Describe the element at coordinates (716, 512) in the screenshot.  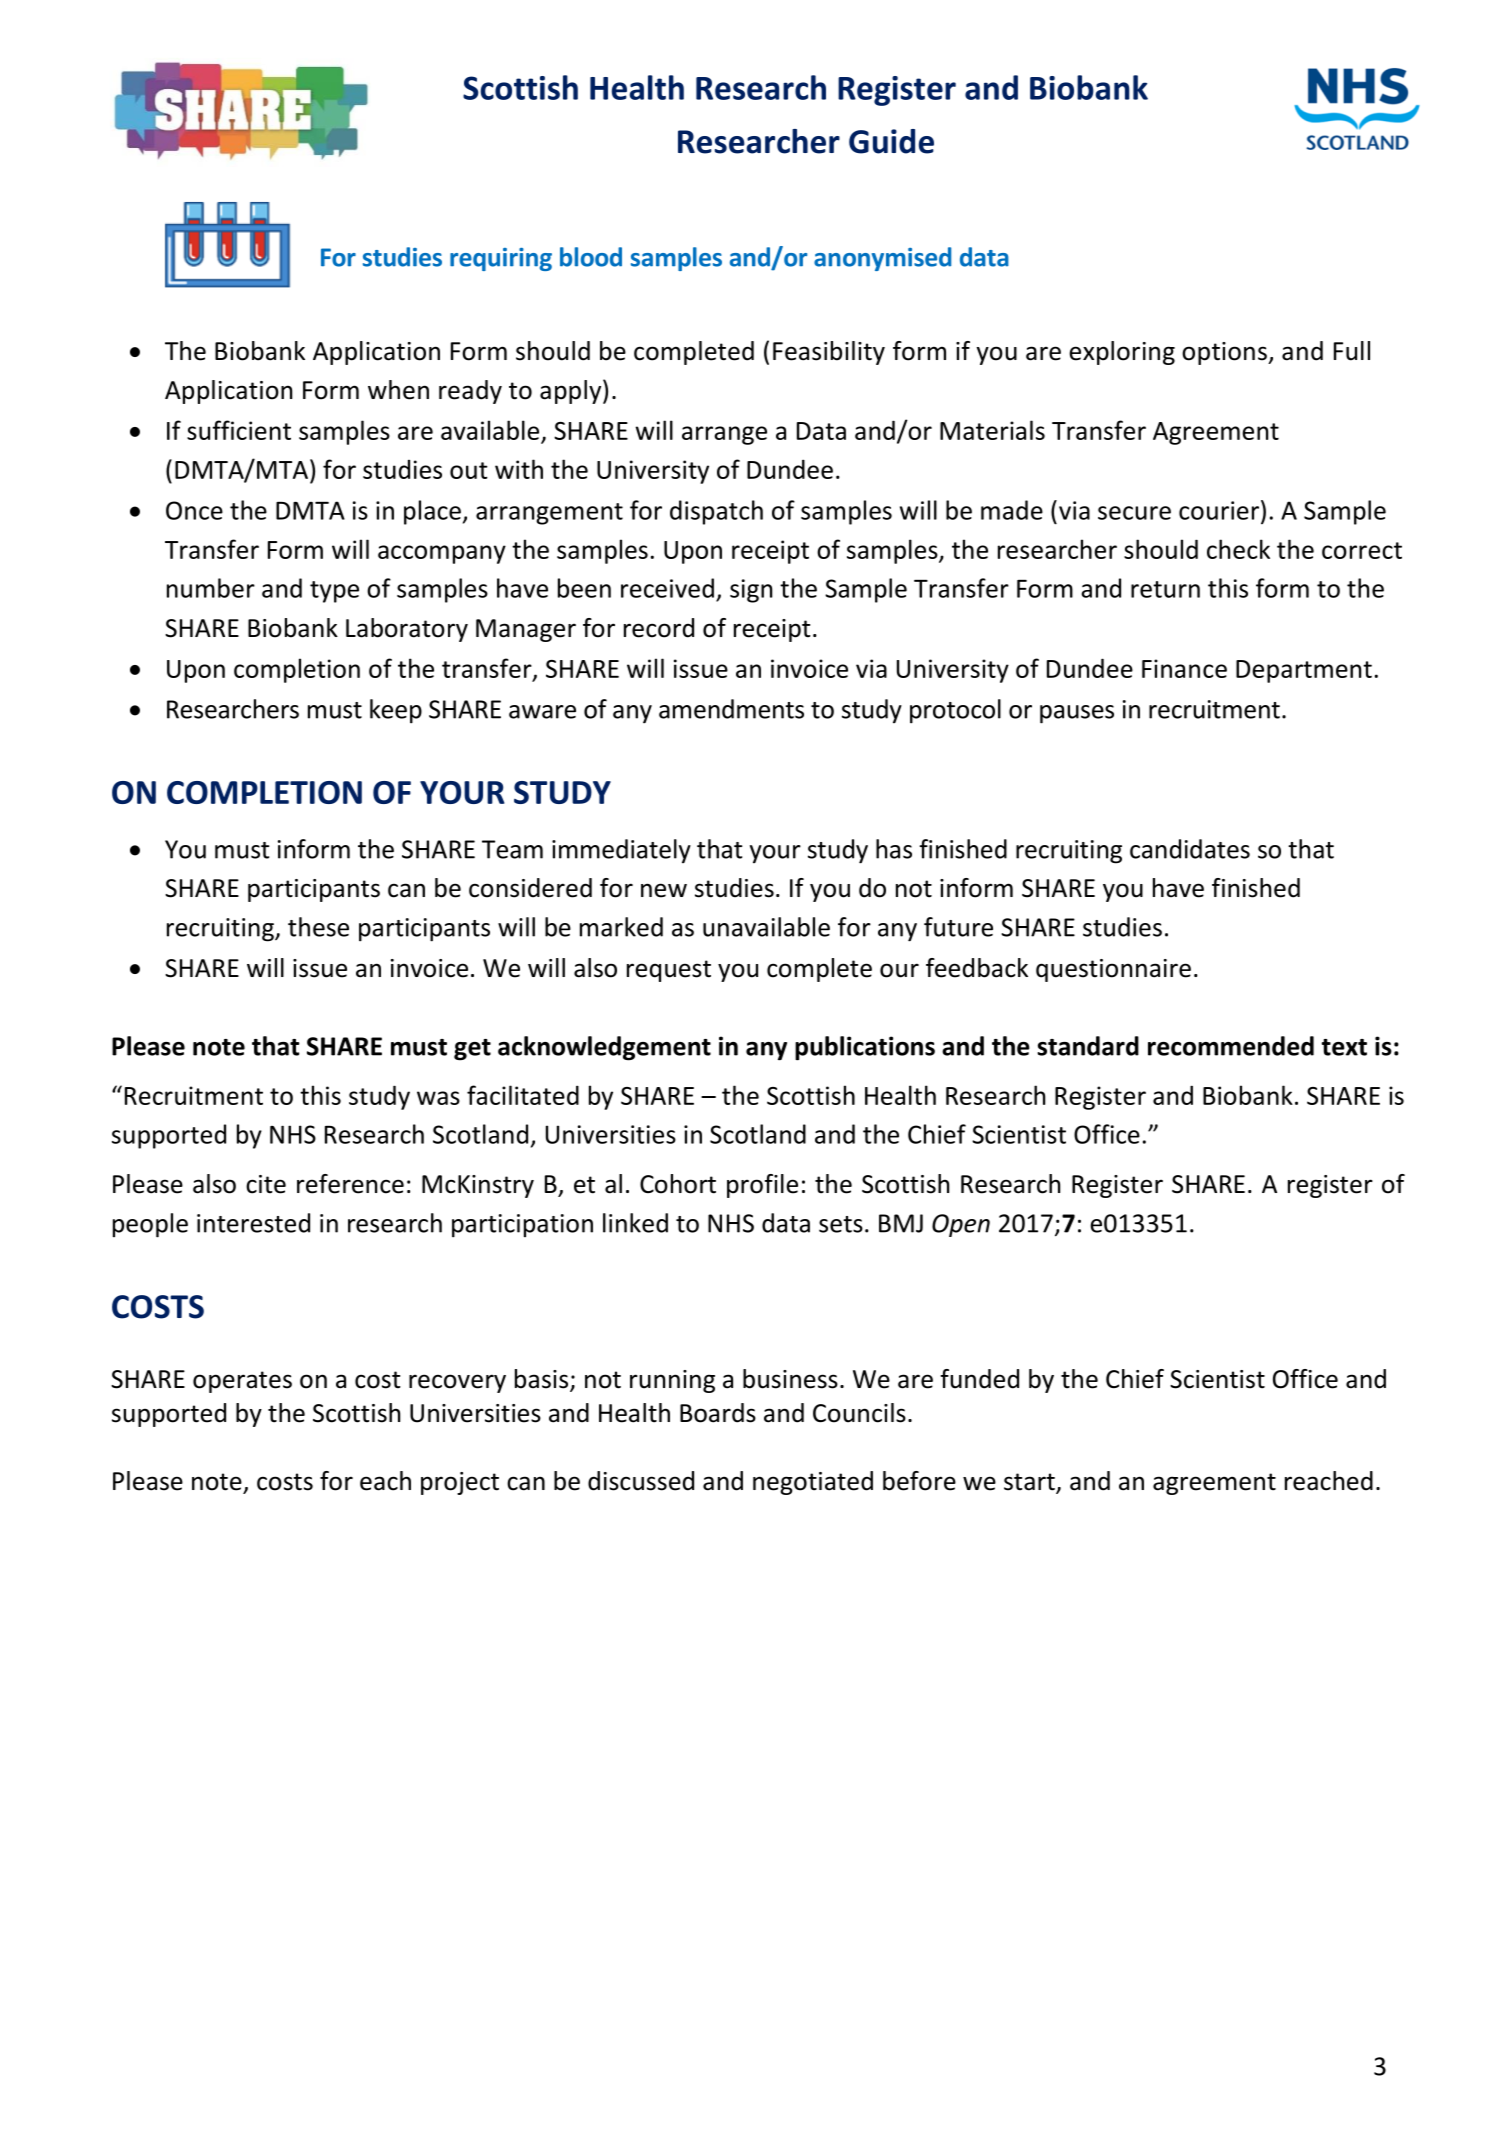
I see `dispatch` at that location.
